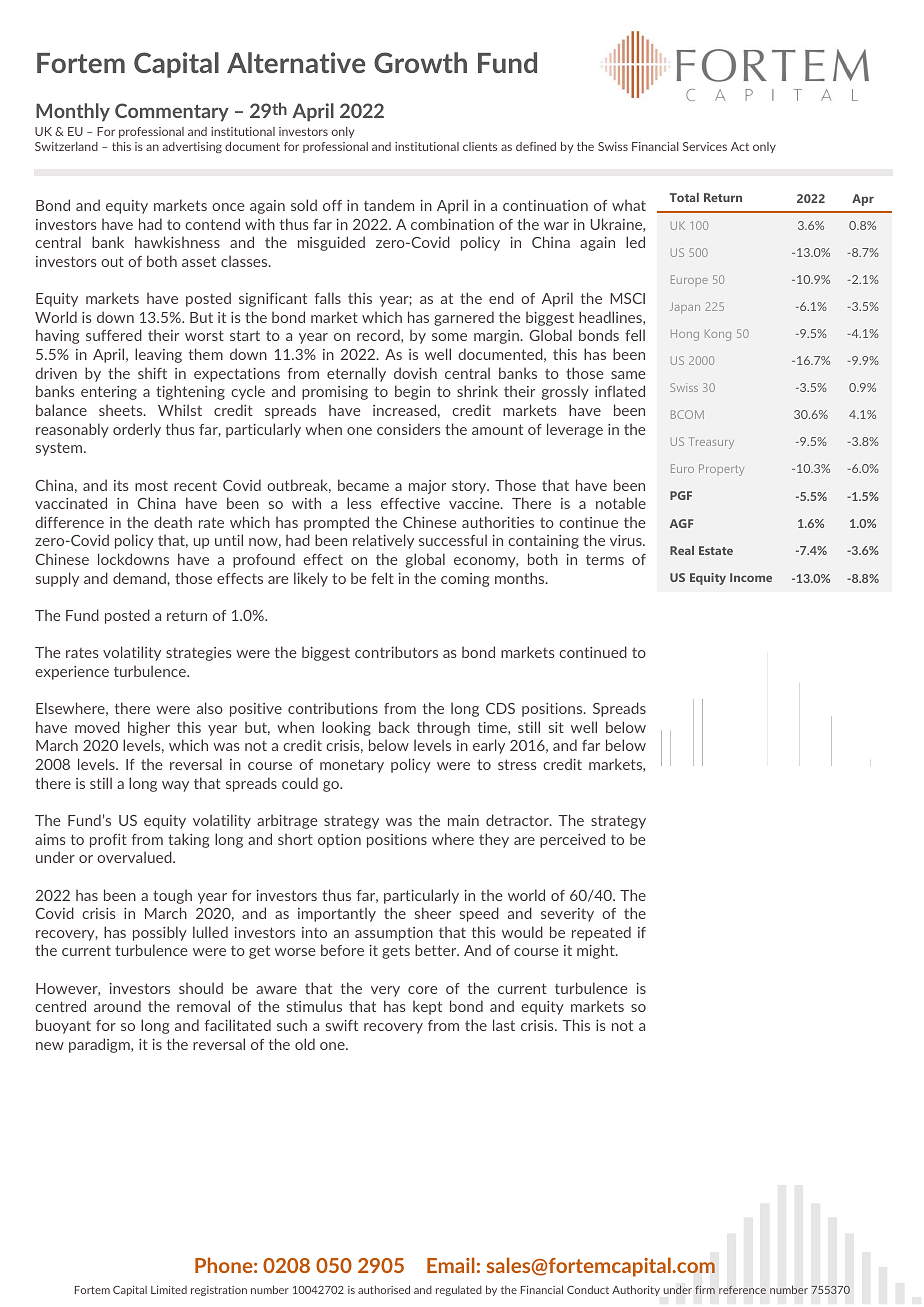  What do you see at coordinates (169, 1290) in the page?
I see `Limited` at bounding box center [169, 1290].
